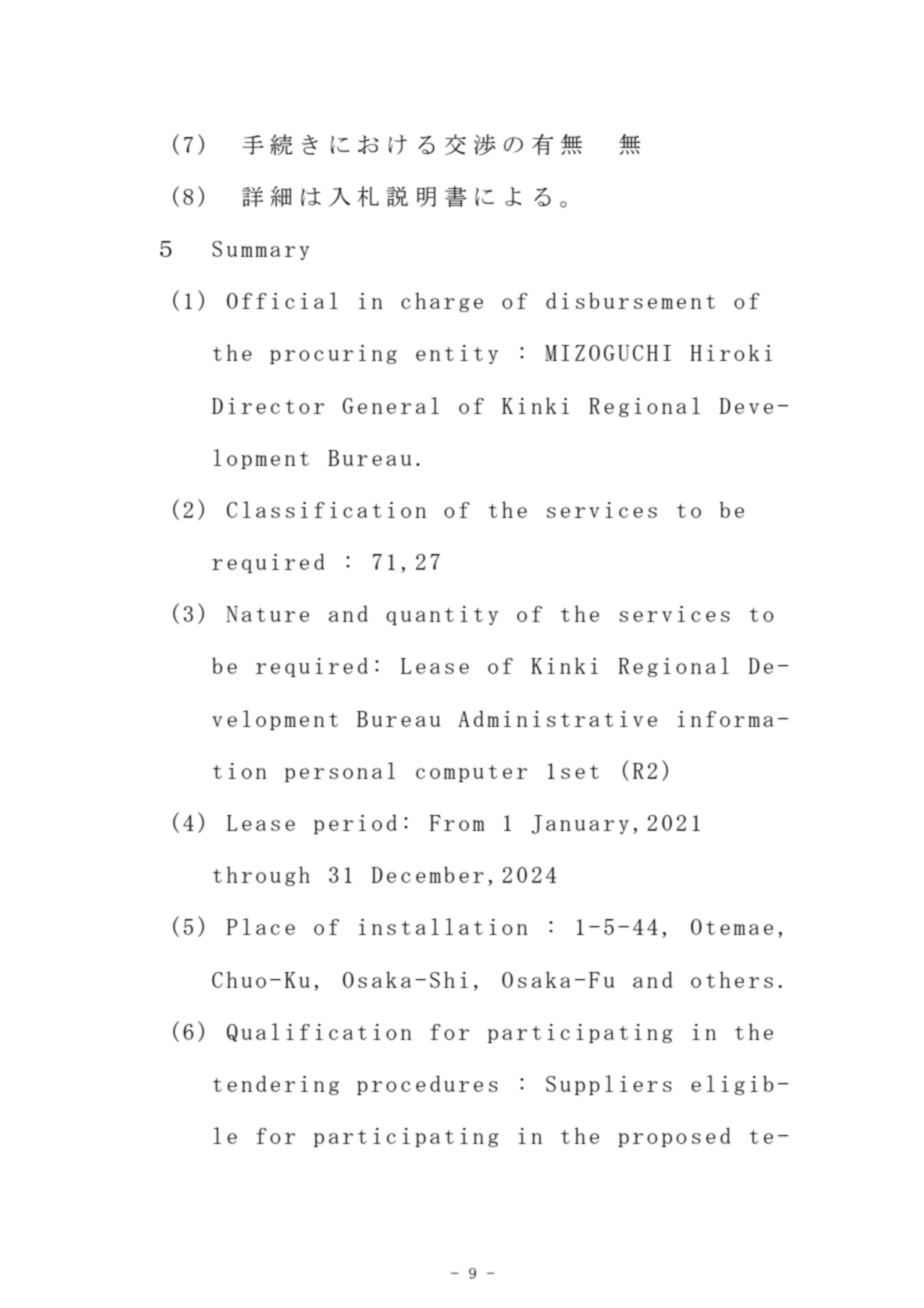 This screenshot has width=924, height=1308. What do you see at coordinates (471, 773) in the screenshot?
I see `computer` at bounding box center [471, 773].
